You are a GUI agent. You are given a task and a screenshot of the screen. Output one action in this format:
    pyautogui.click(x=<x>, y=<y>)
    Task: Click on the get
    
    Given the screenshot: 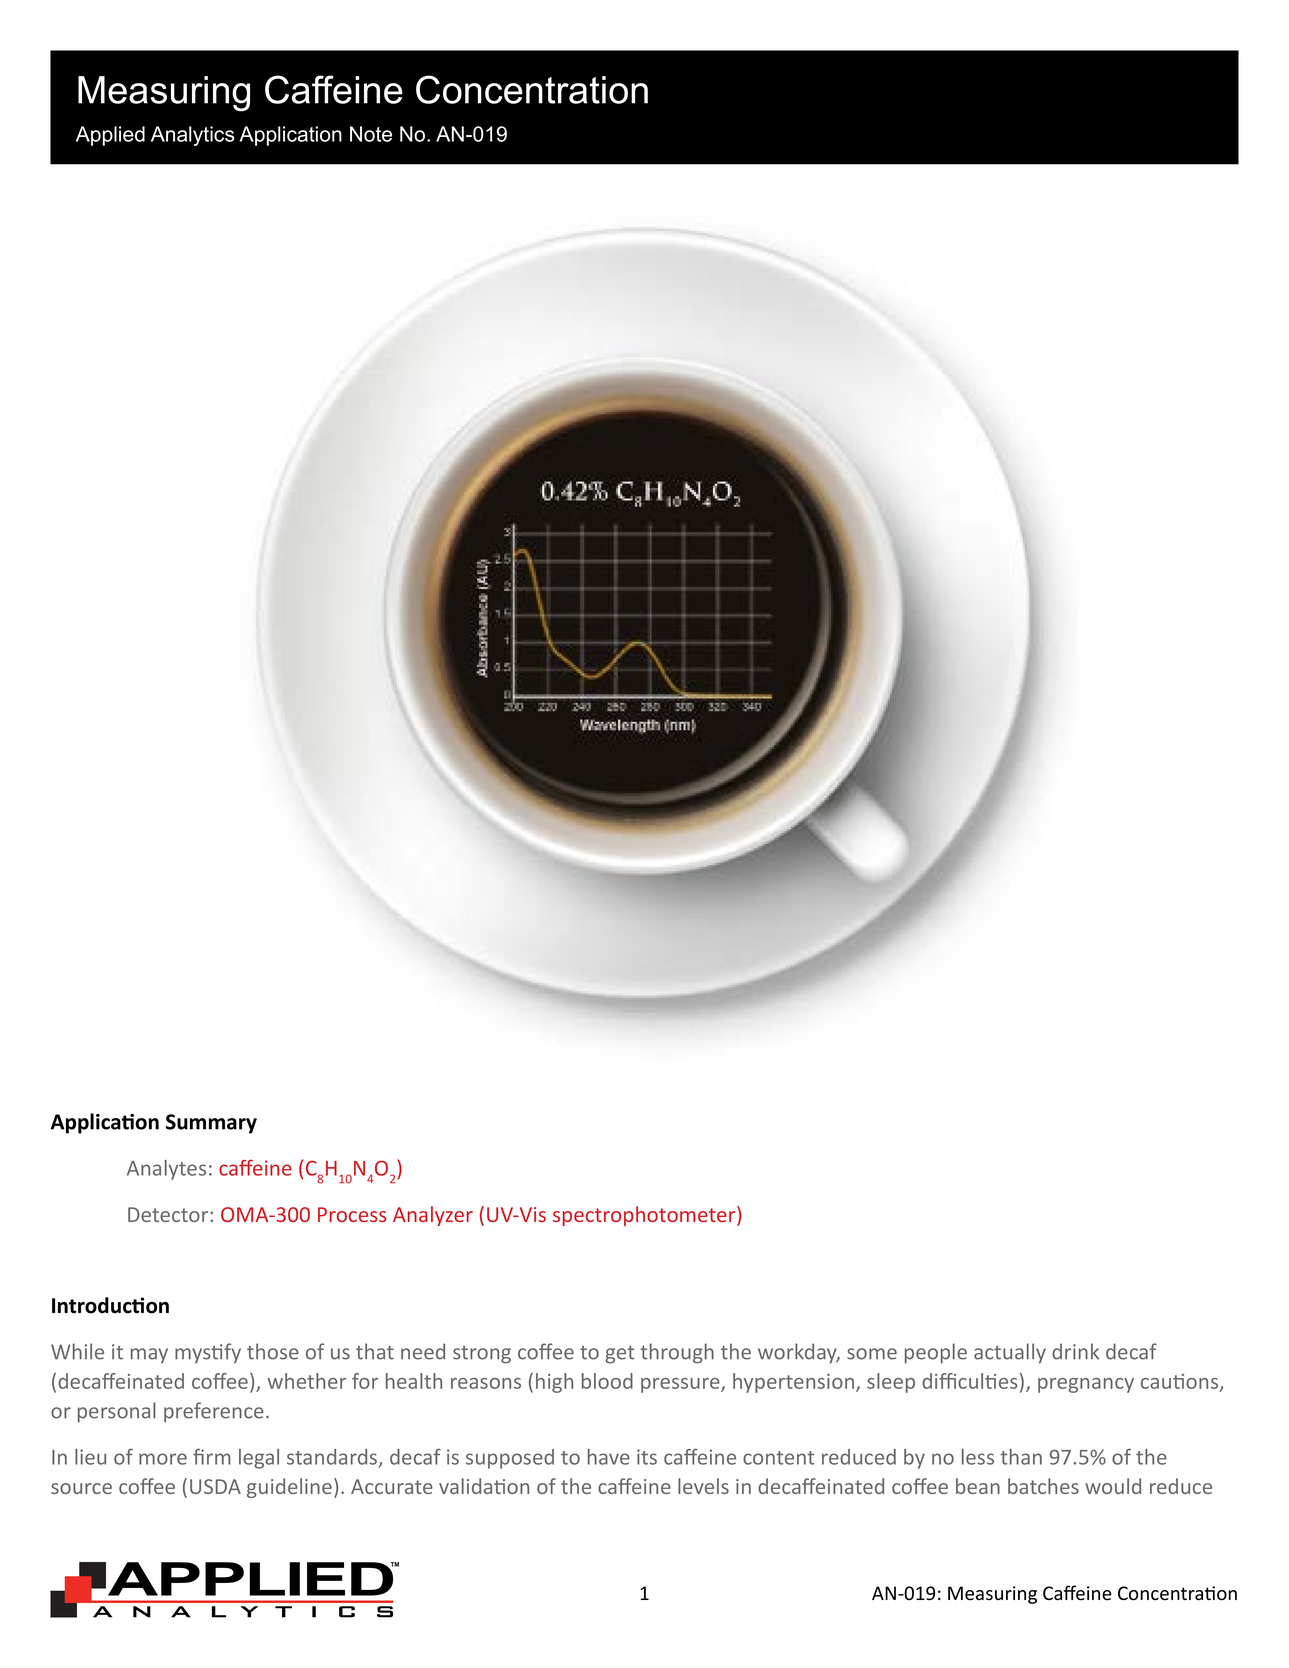 What is the action you would take?
    pyautogui.click(x=619, y=1355)
